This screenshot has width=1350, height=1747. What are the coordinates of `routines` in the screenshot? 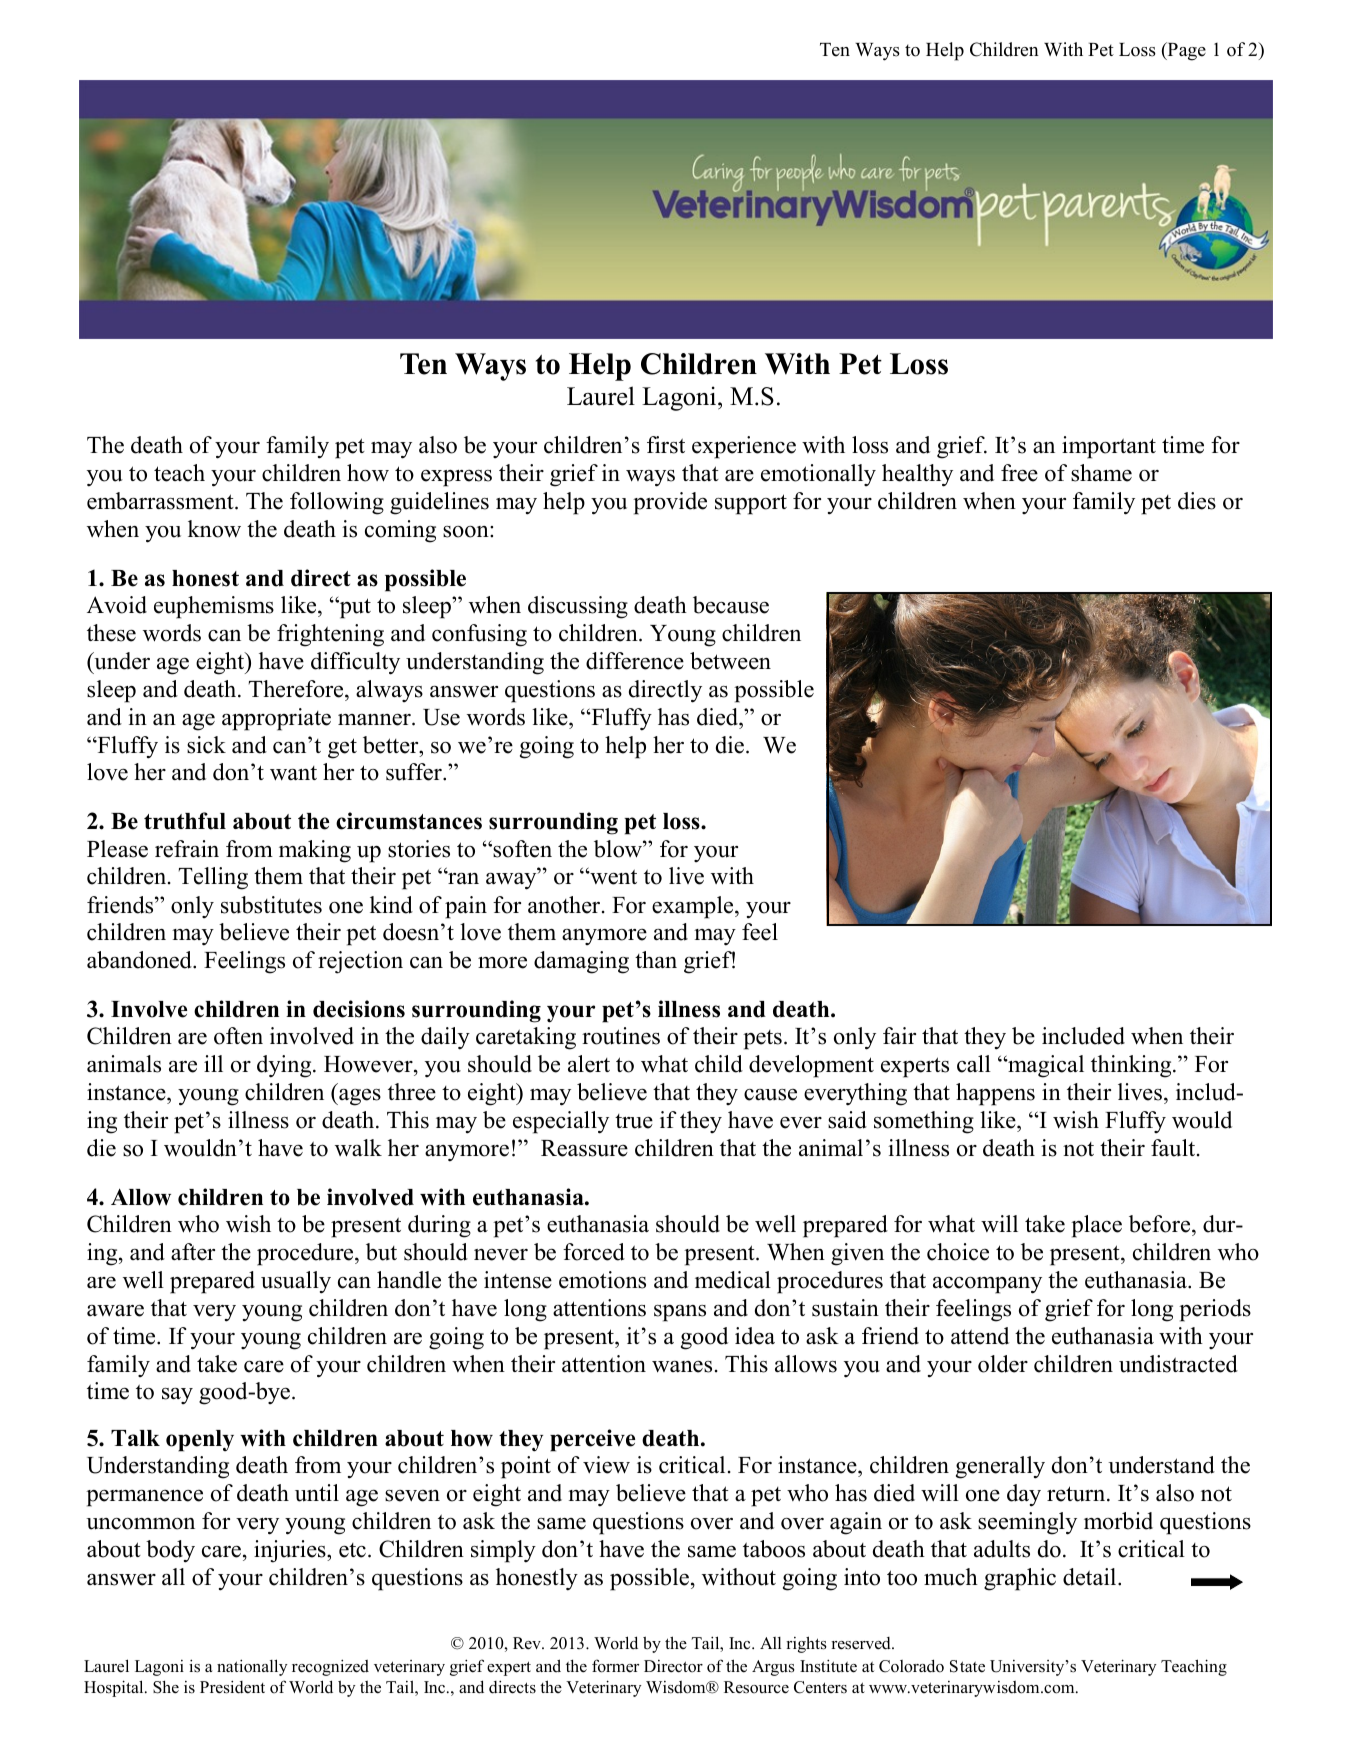 It's located at (621, 1036).
